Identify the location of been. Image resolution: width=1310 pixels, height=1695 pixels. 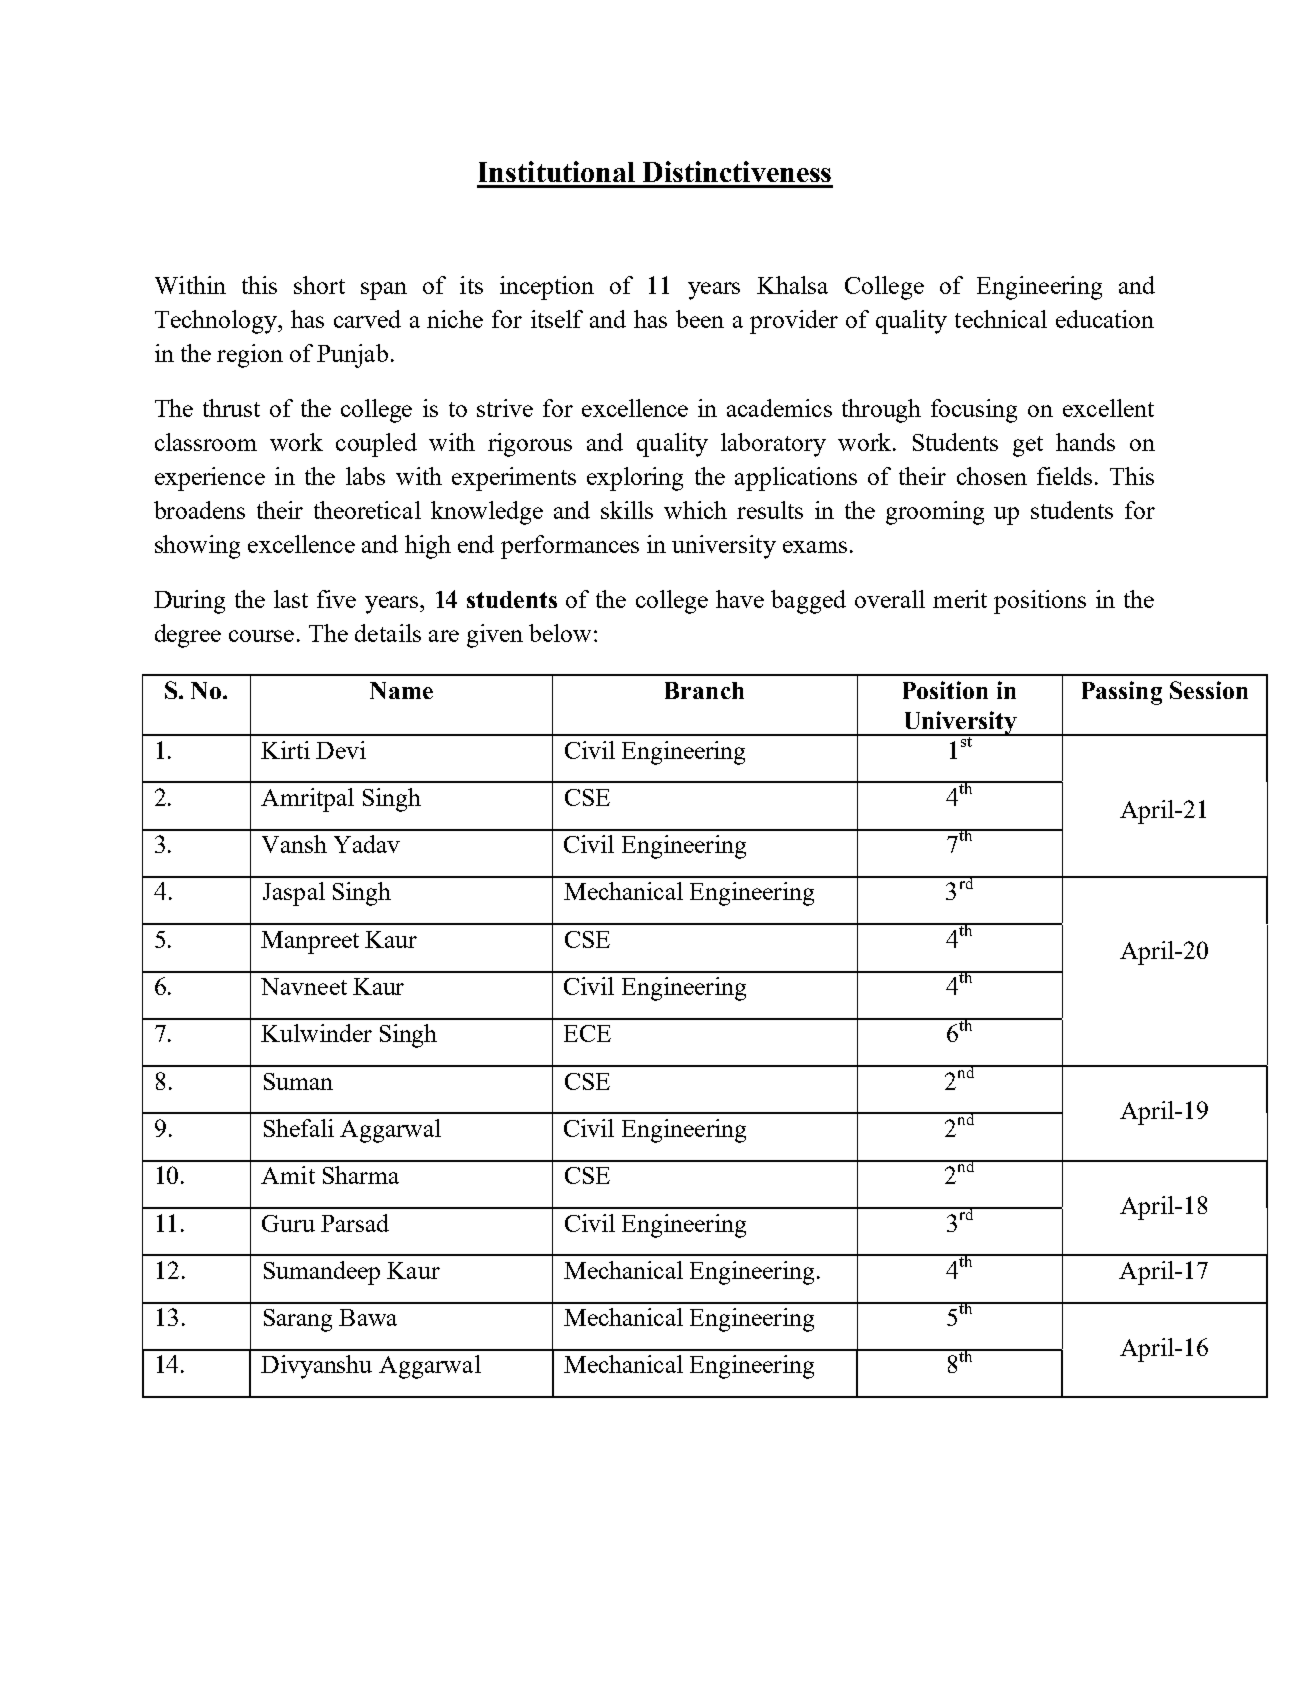
(700, 319).
